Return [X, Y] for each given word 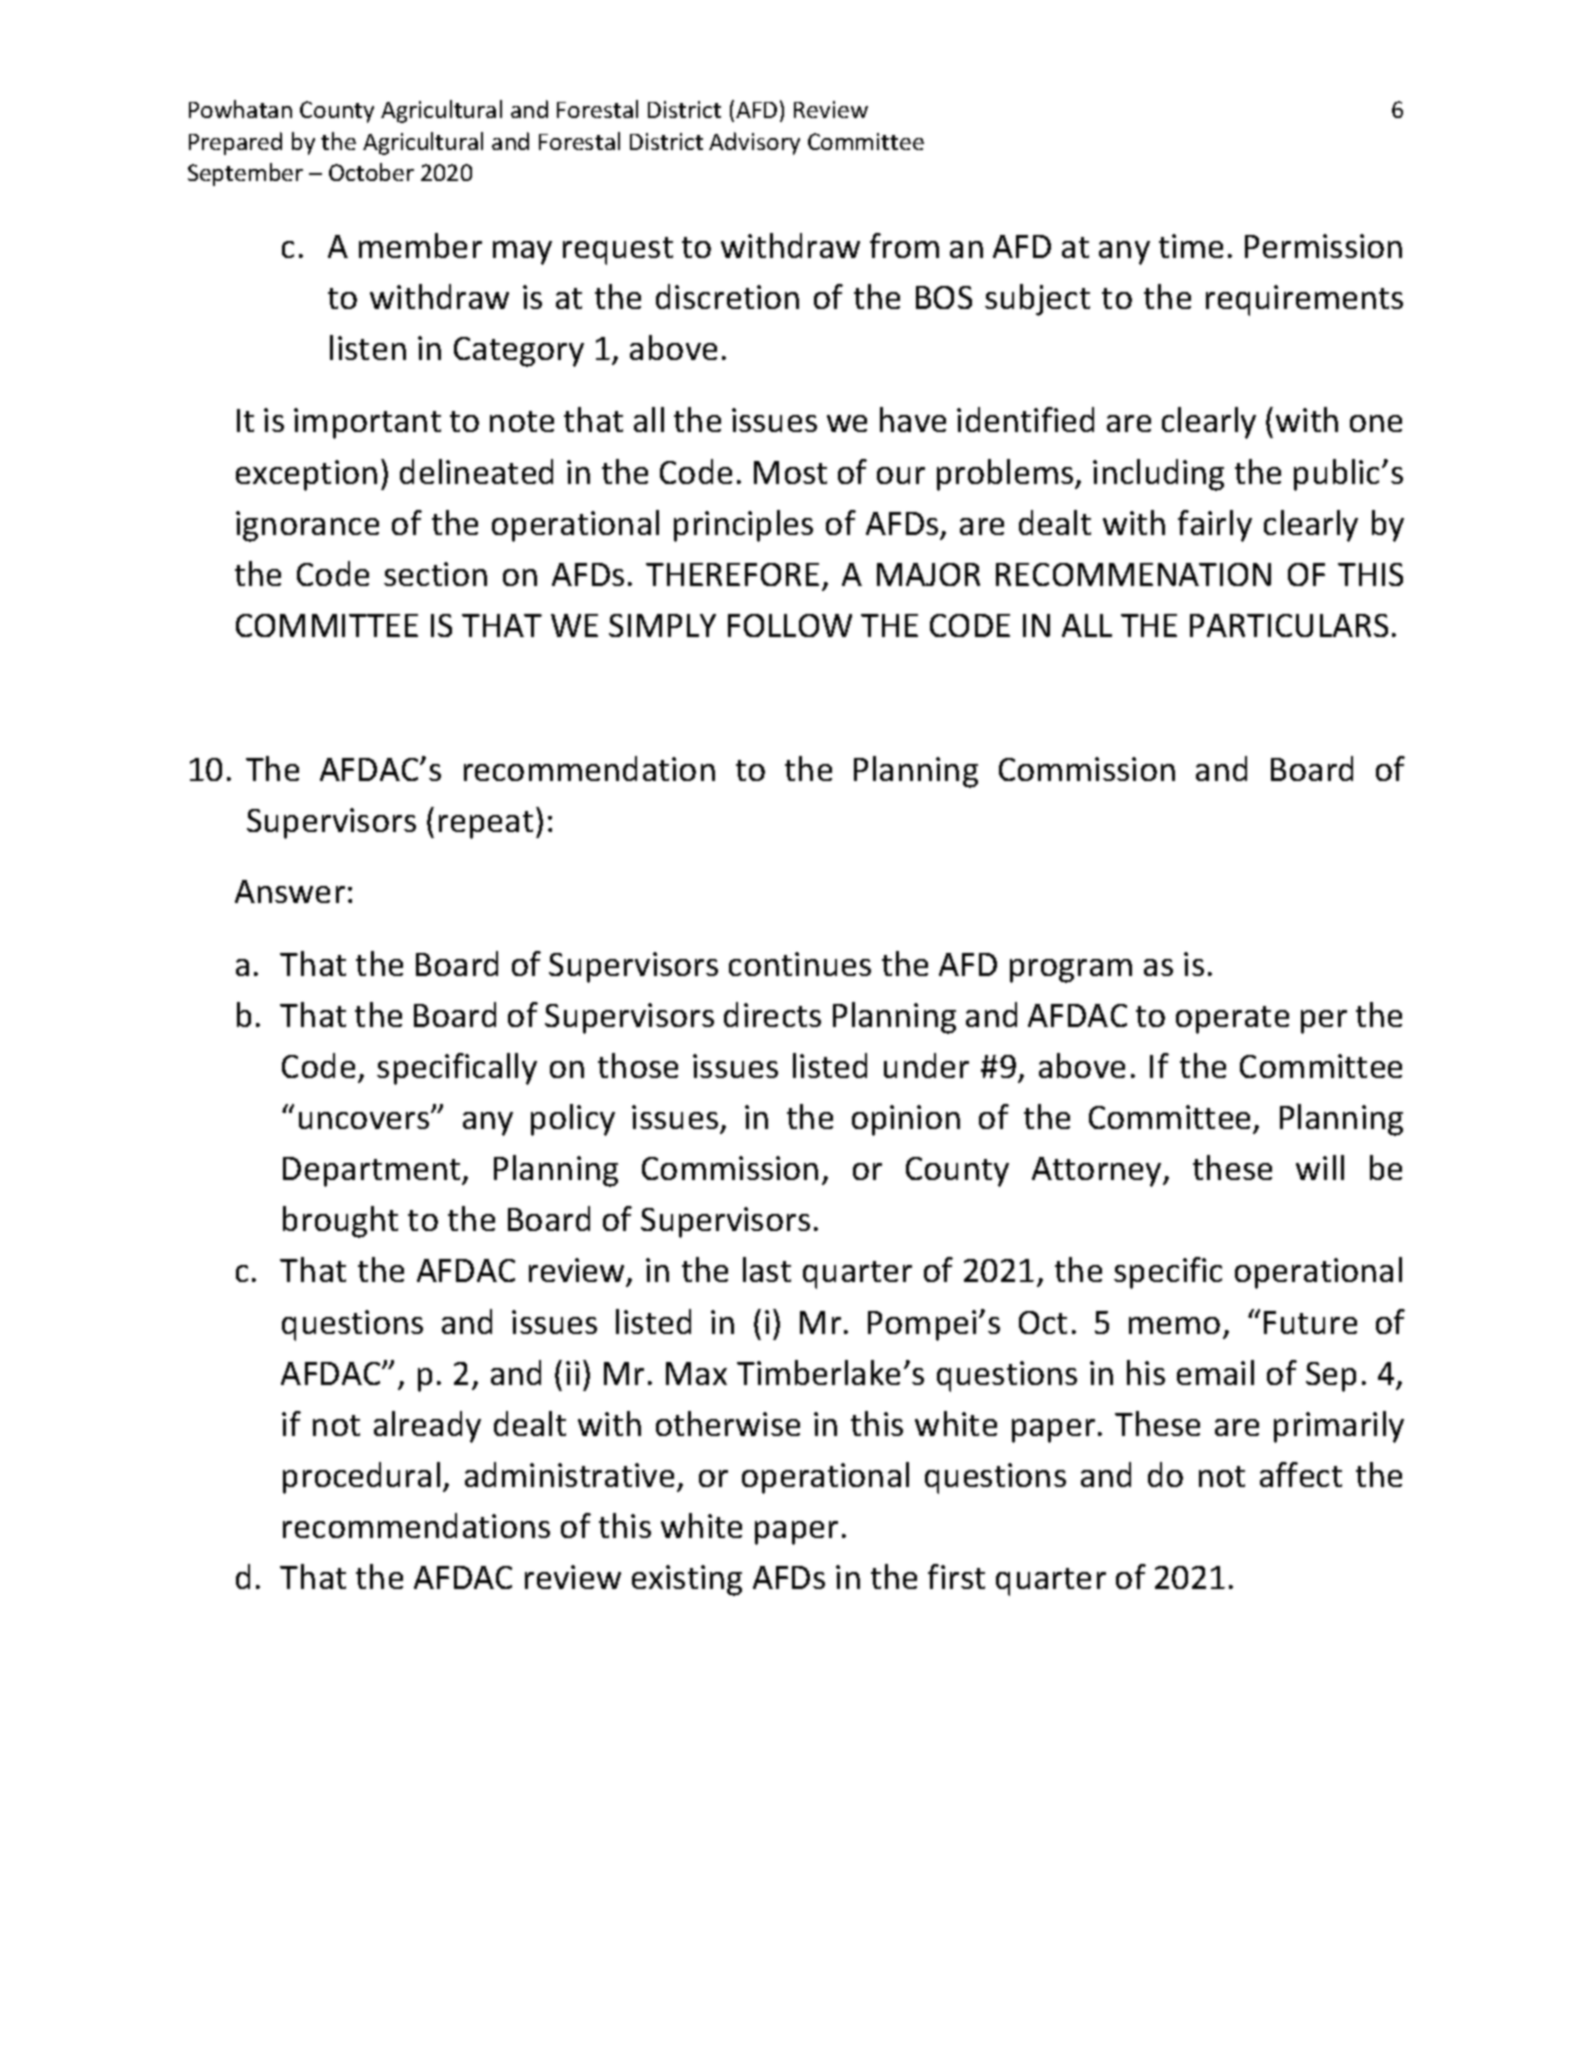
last [767, 1269]
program [1071, 971]
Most [790, 472]
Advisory [754, 143]
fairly [1215, 526]
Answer [290, 891]
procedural [361, 1478]
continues [800, 964]
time [1191, 246]
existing [687, 1580]
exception [306, 475]
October [371, 172]
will [1320, 1167]
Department [373, 1172]
